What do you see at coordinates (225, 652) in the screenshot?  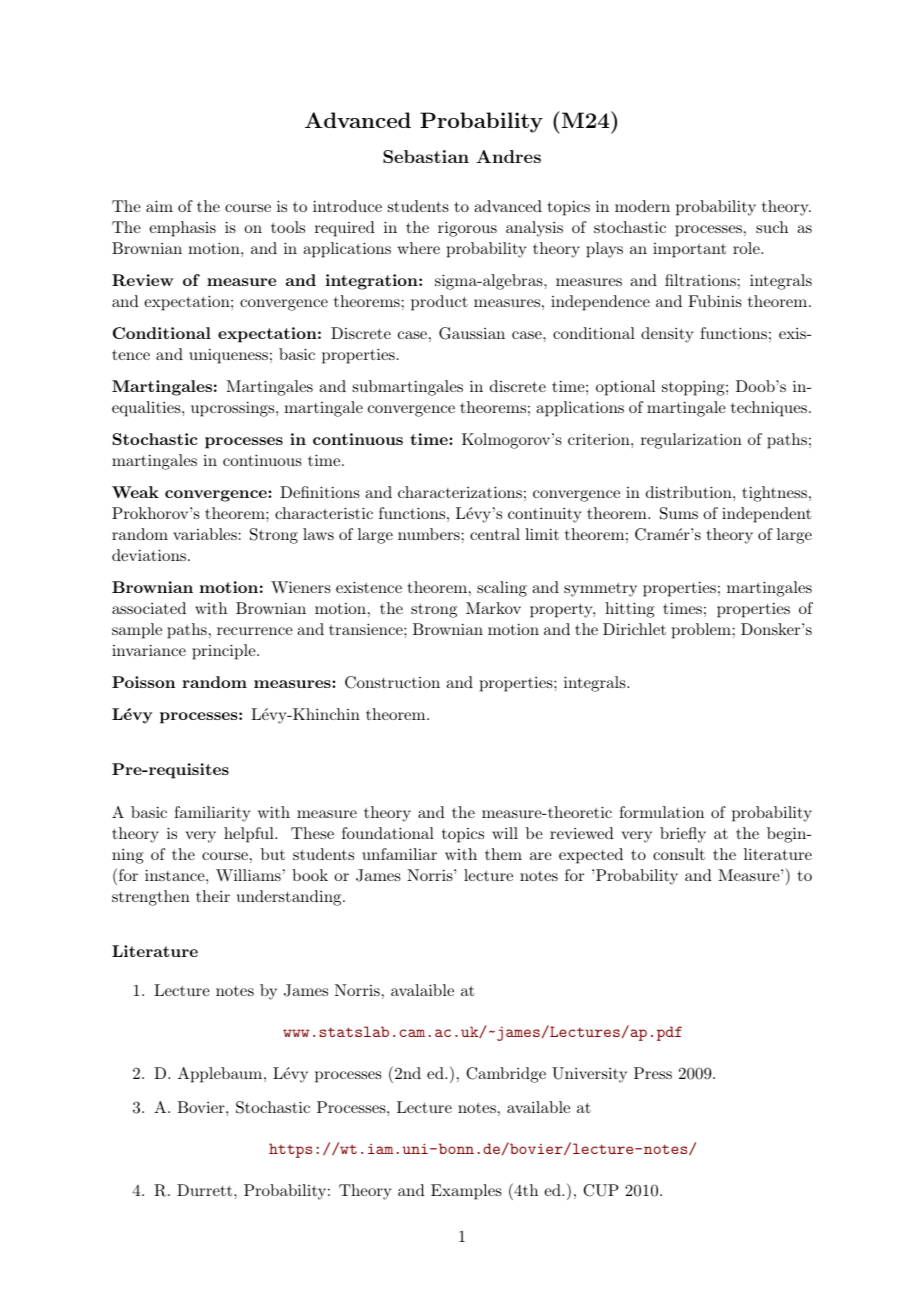 I see `principle` at bounding box center [225, 652].
